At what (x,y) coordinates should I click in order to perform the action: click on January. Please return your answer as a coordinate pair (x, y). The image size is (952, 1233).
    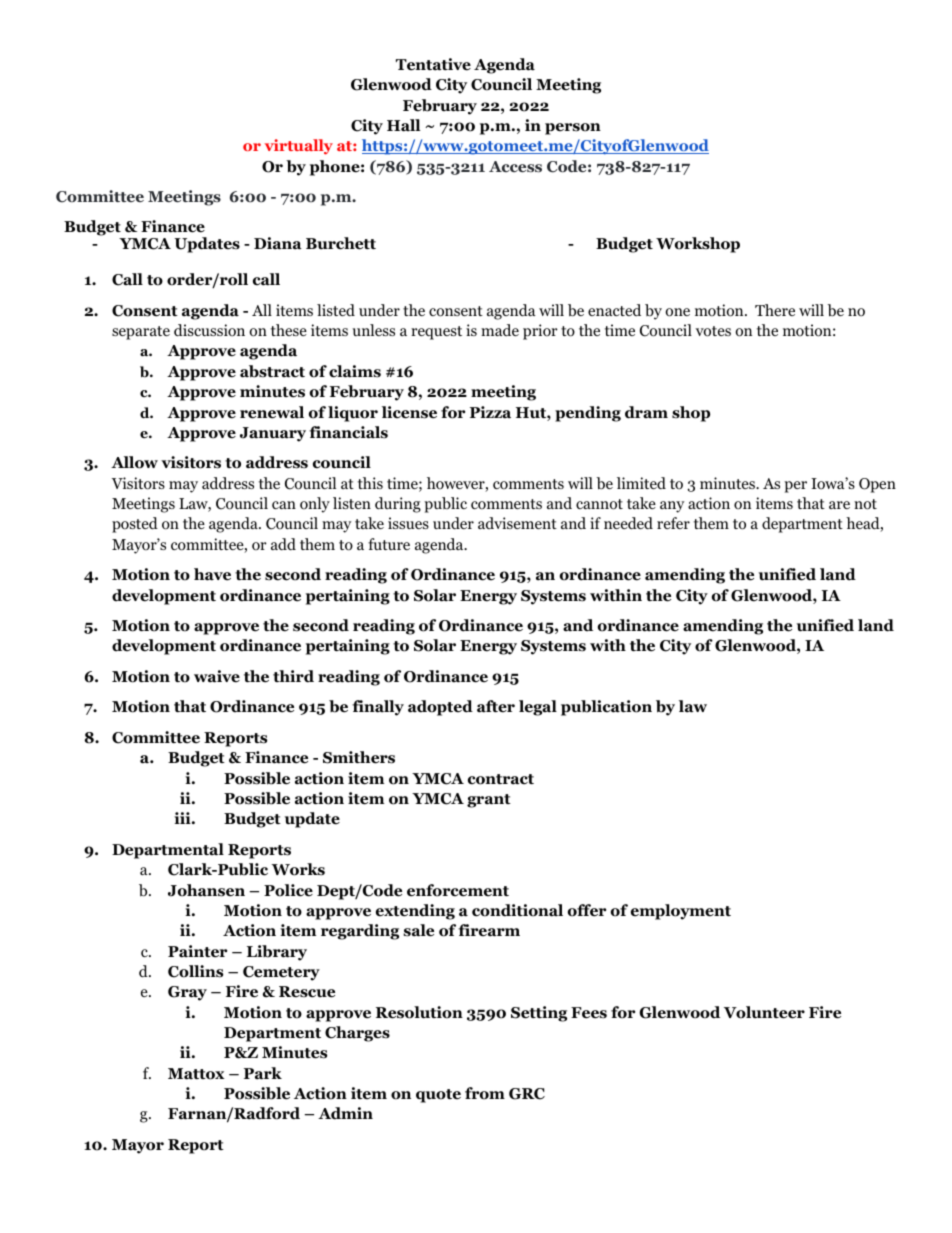
    Looking at the image, I should click on (273, 434).
